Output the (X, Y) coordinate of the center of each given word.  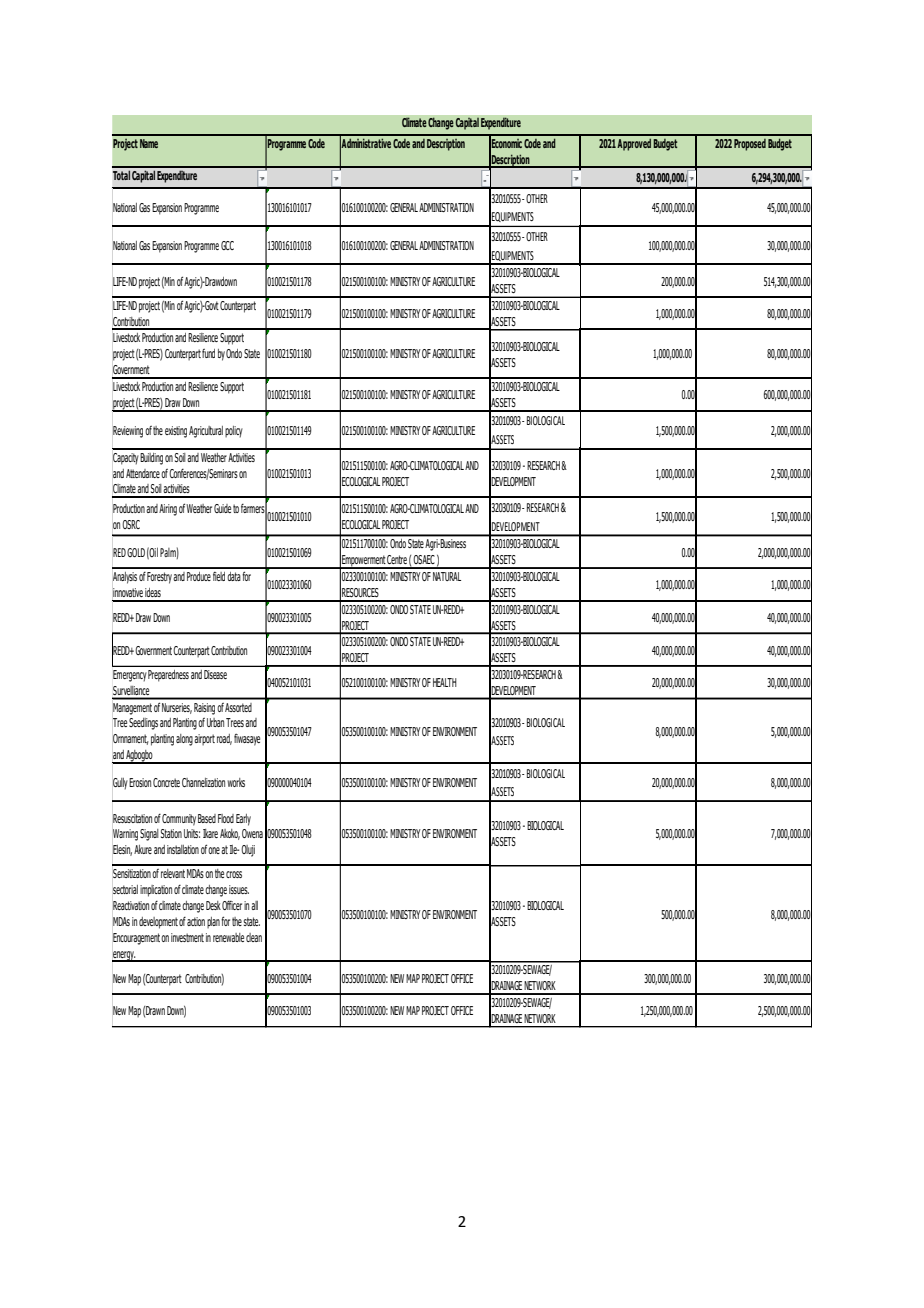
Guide (222, 508)
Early (243, 820)
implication (156, 891)
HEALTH (445, 682)
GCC (227, 245)
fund (208, 353)
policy (234, 432)
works (236, 782)
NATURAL (447, 576)
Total (121, 175)
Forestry (160, 578)
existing (176, 432)
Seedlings (143, 724)
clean (254, 937)
